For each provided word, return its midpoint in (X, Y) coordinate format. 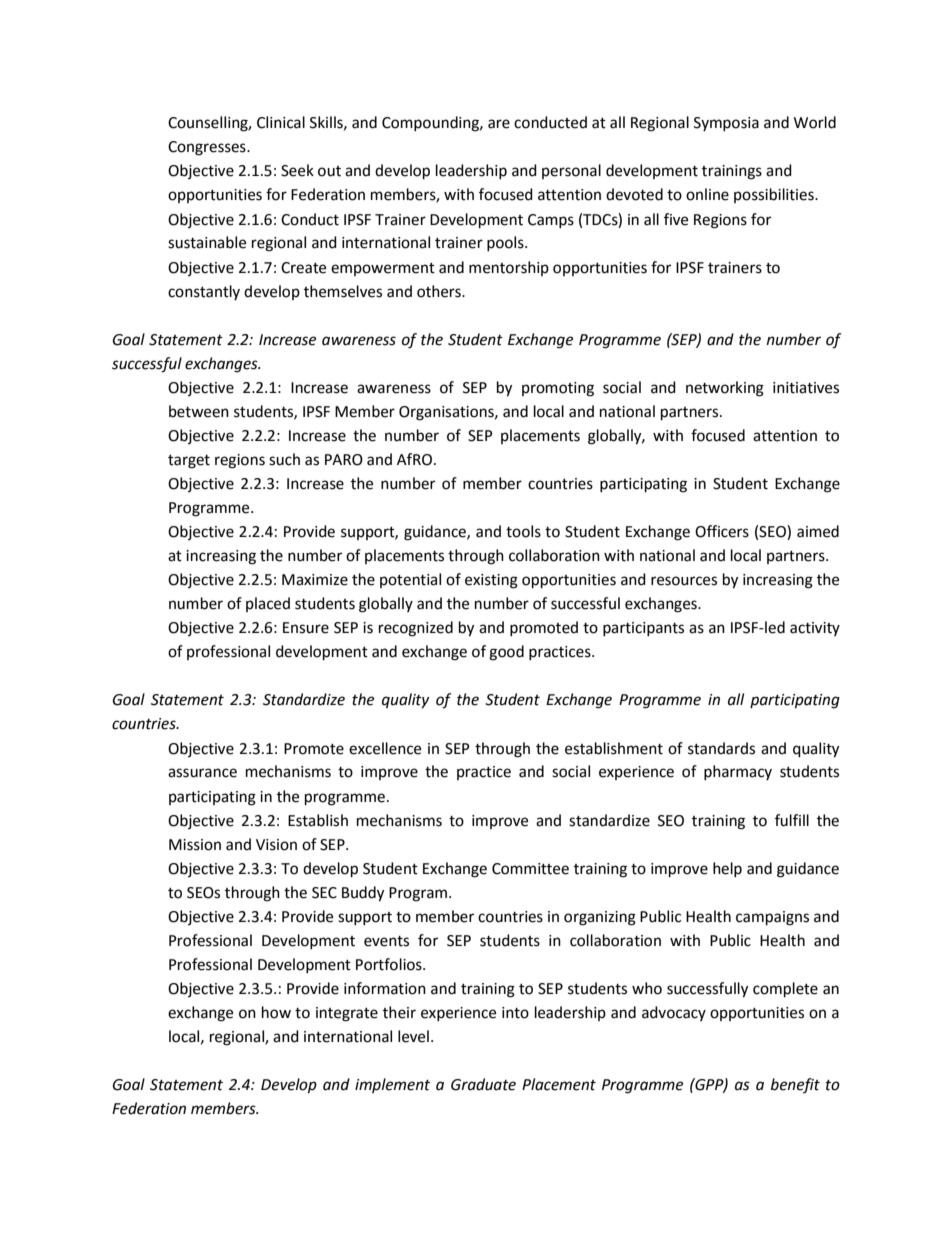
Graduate (483, 1084)
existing (491, 581)
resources (684, 581)
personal (571, 171)
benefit (795, 1085)
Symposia (726, 124)
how (276, 1012)
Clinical (281, 122)
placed (268, 604)
